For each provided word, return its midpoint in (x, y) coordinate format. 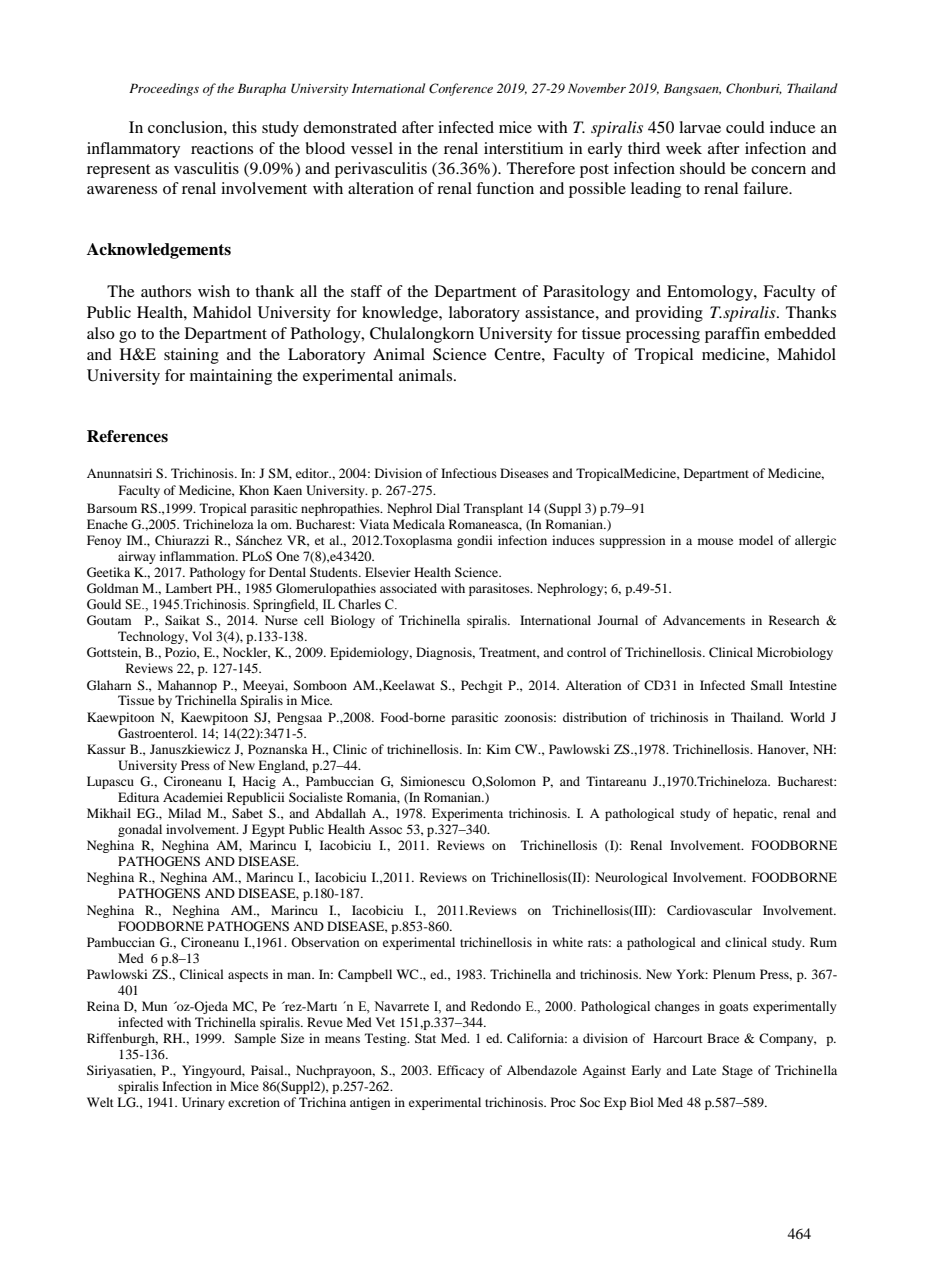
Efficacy (460, 1071)
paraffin (732, 335)
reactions (222, 148)
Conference (461, 89)
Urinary (203, 1103)
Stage (737, 1071)
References (127, 436)
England (283, 766)
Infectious (469, 473)
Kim (498, 749)
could (745, 127)
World (807, 717)
